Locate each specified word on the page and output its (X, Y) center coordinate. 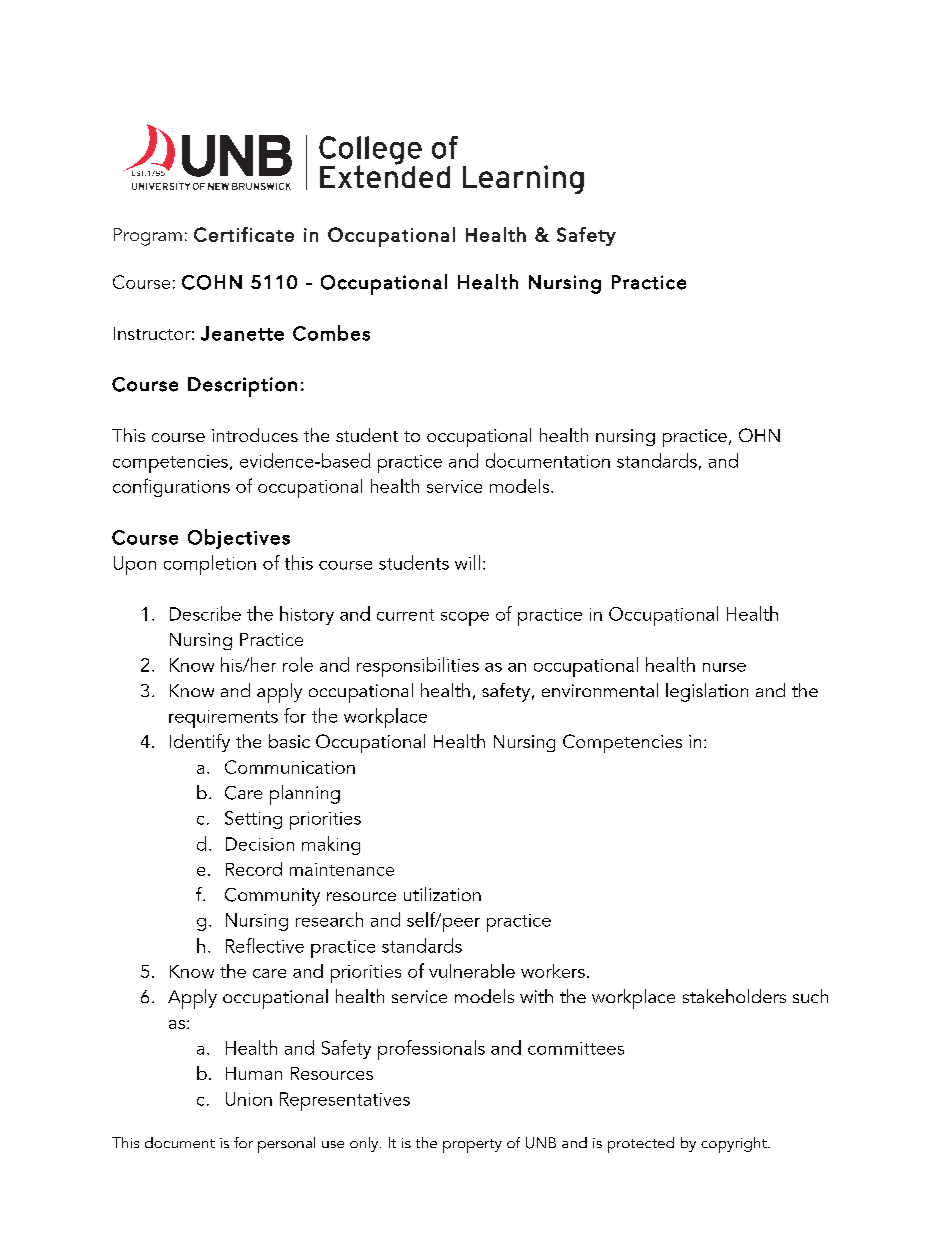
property (472, 1146)
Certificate (244, 234)
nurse (724, 667)
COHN (212, 282)
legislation (707, 692)
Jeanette (242, 333)
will (467, 562)
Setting (253, 820)
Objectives (239, 539)
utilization (442, 894)
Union (249, 1099)
